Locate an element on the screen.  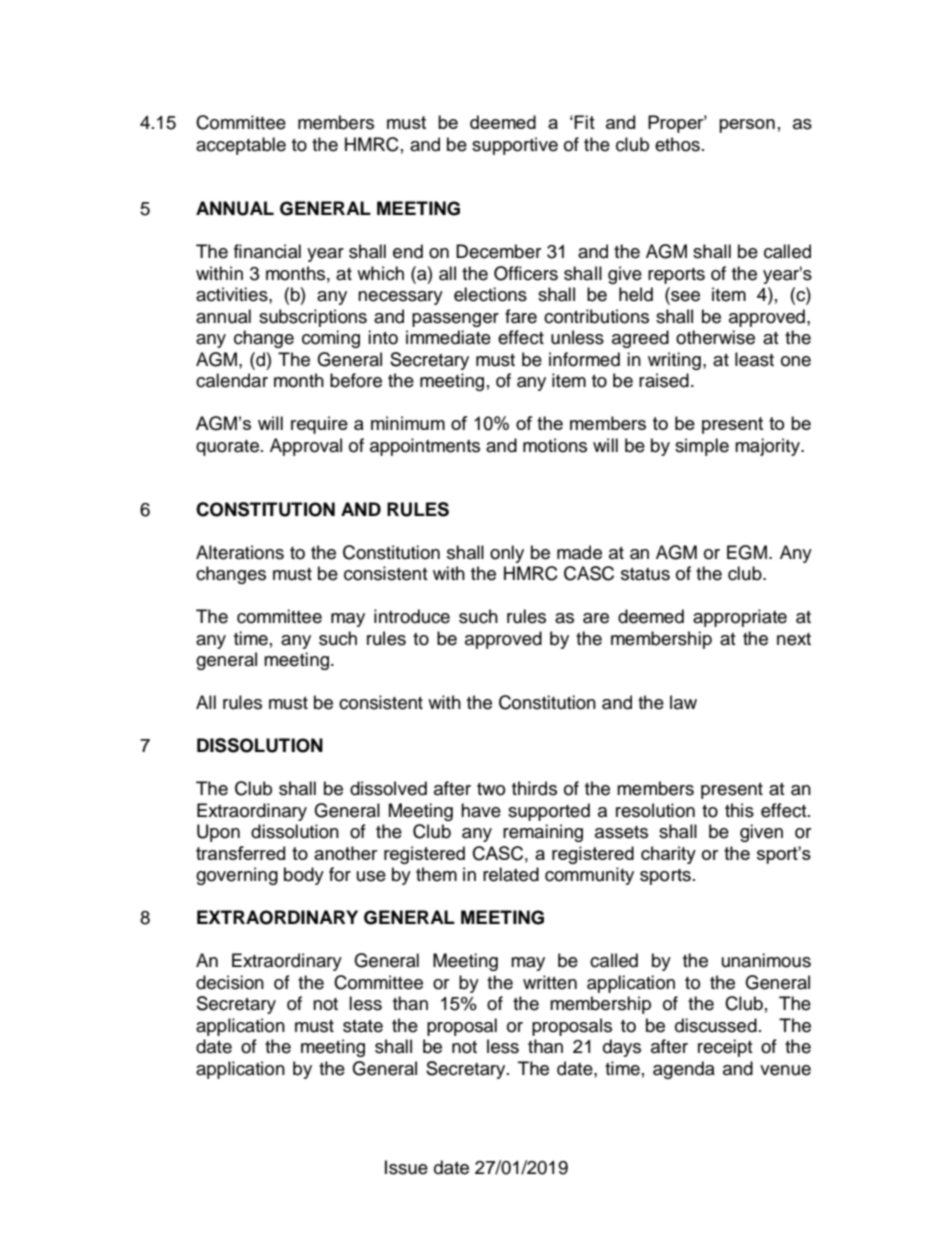
supportive is located at coordinates (515, 146).
